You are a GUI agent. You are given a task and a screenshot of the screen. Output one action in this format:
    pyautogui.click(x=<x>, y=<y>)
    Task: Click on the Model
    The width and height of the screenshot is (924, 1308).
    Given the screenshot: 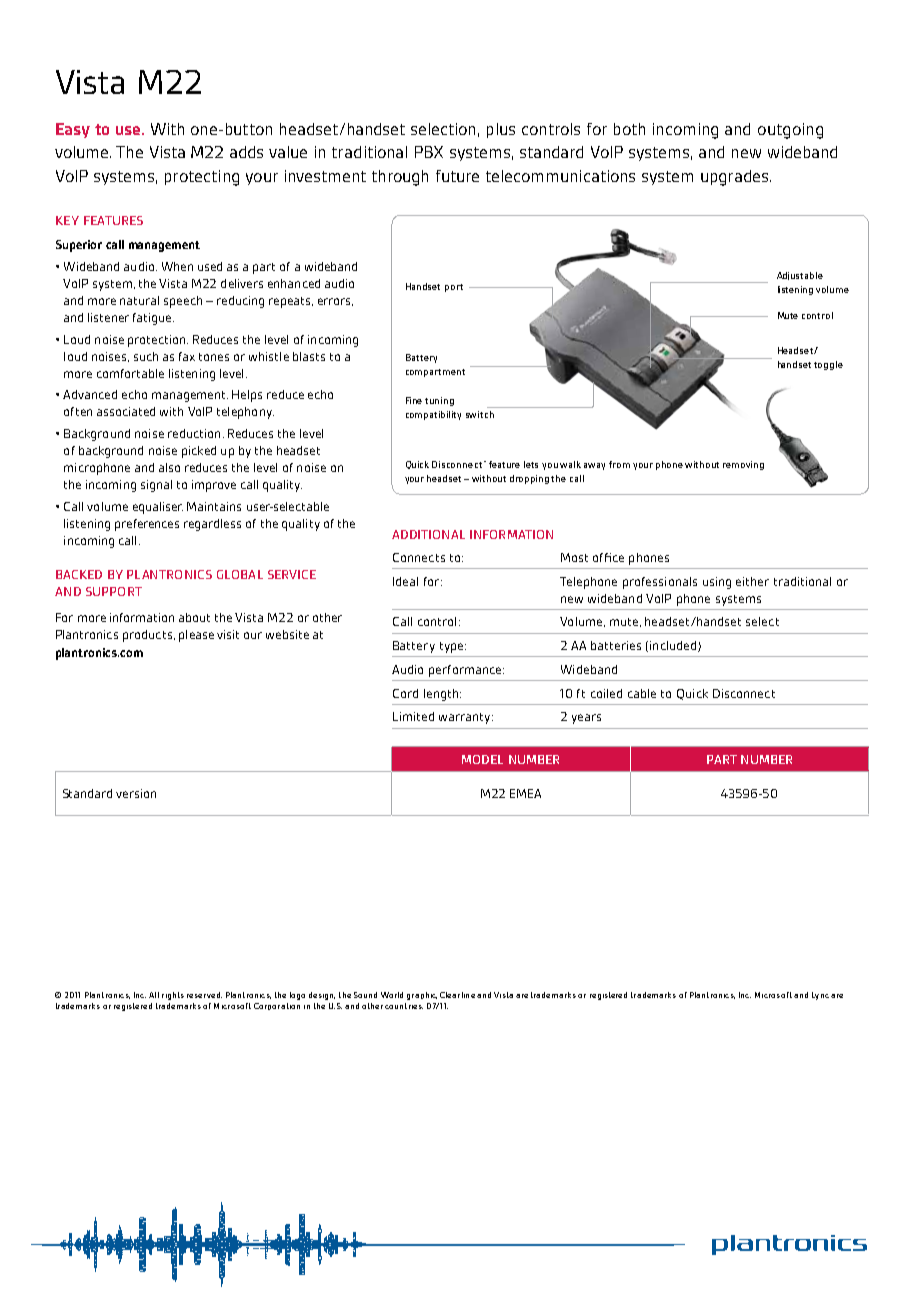 What is the action you would take?
    pyautogui.click(x=482, y=759)
